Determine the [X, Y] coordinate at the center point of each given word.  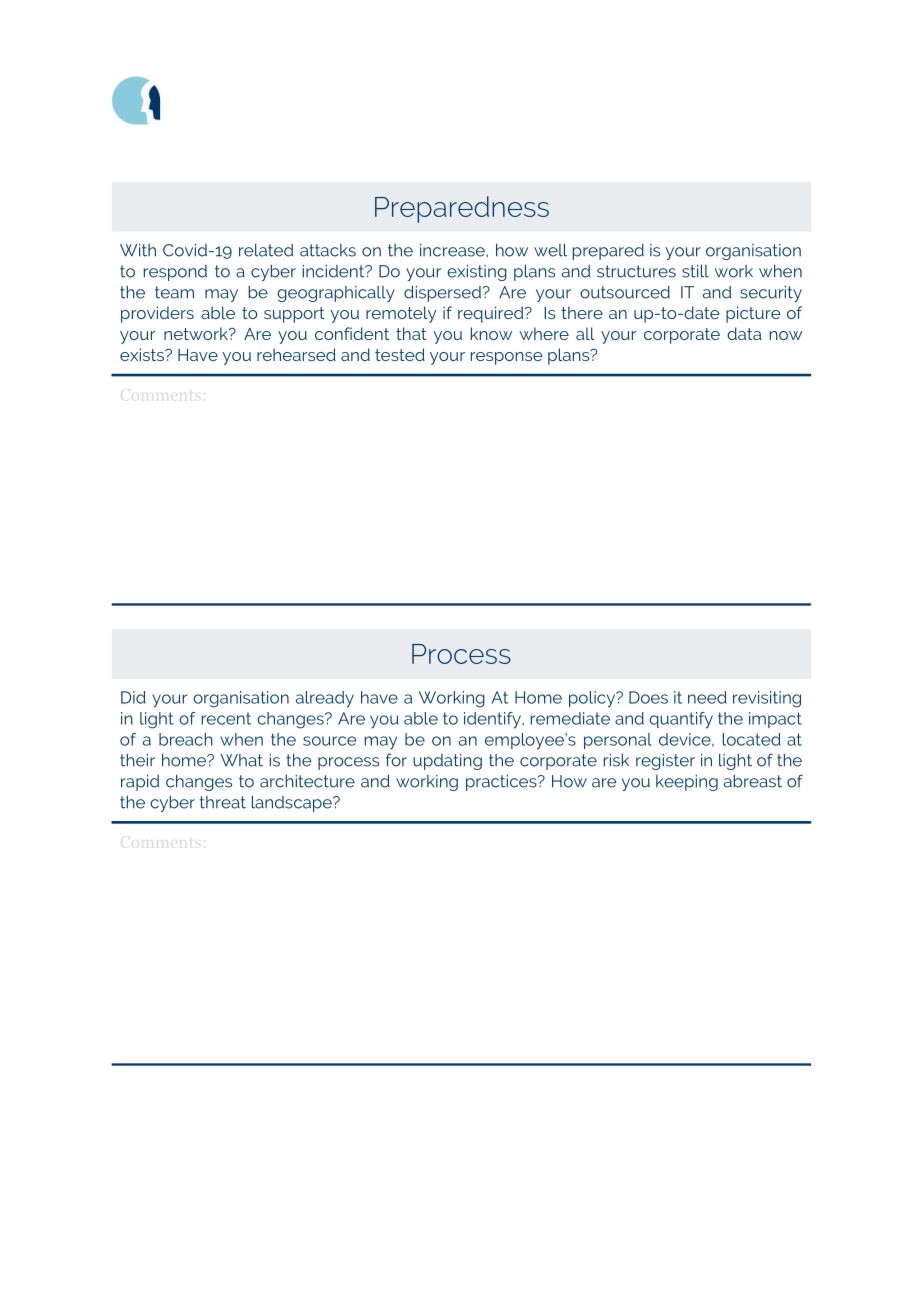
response [506, 358]
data [744, 333]
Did [133, 697]
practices [502, 783]
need [707, 697]
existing [477, 273]
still [695, 271]
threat [223, 802]
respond [175, 273]
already [325, 699]
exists [143, 354]
